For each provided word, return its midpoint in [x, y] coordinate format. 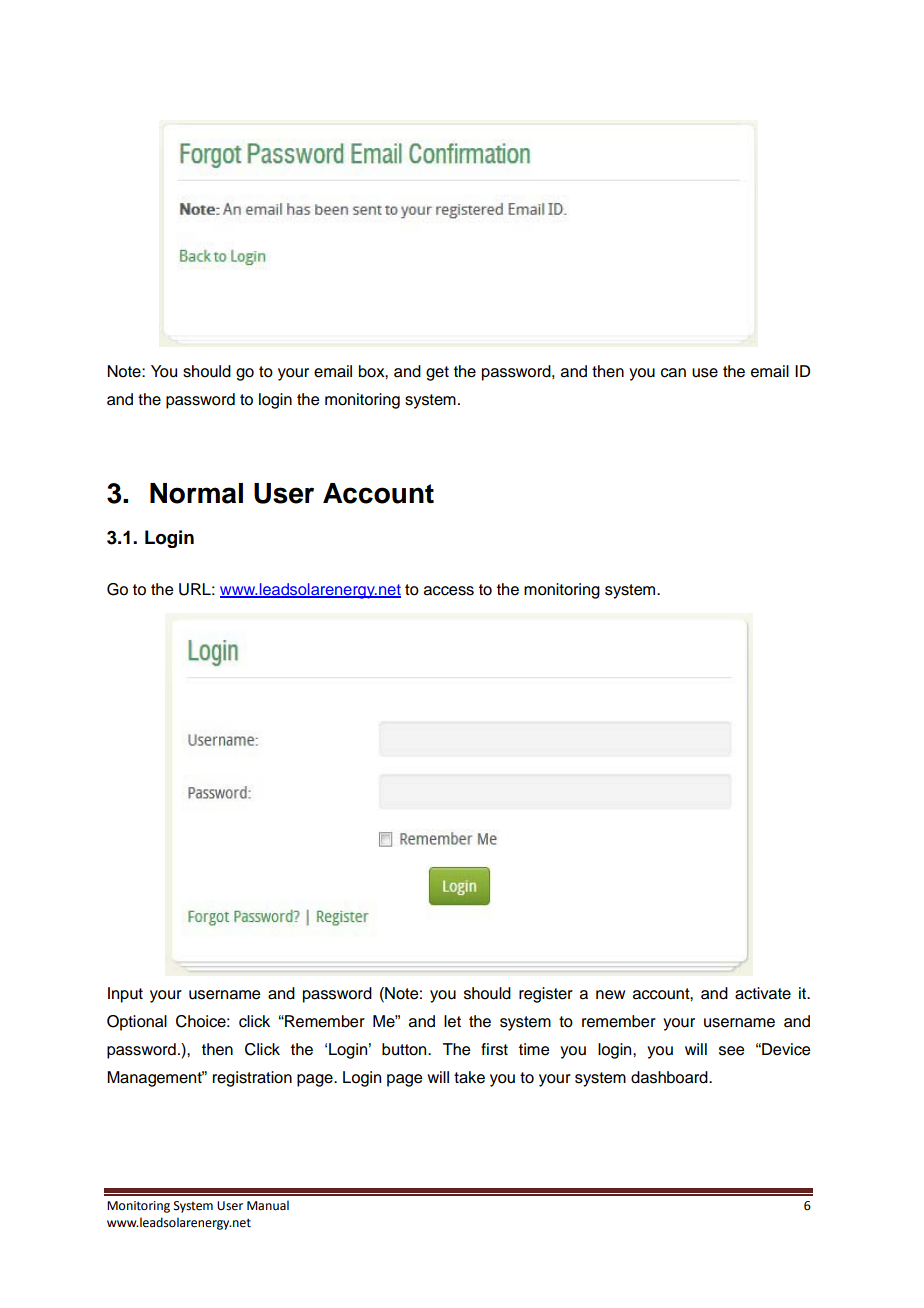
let [452, 1021]
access [449, 591]
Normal [196, 493]
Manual [268, 1205]
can [673, 373]
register [546, 995]
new [610, 995]
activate [763, 993]
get [437, 373]
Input [125, 995]
